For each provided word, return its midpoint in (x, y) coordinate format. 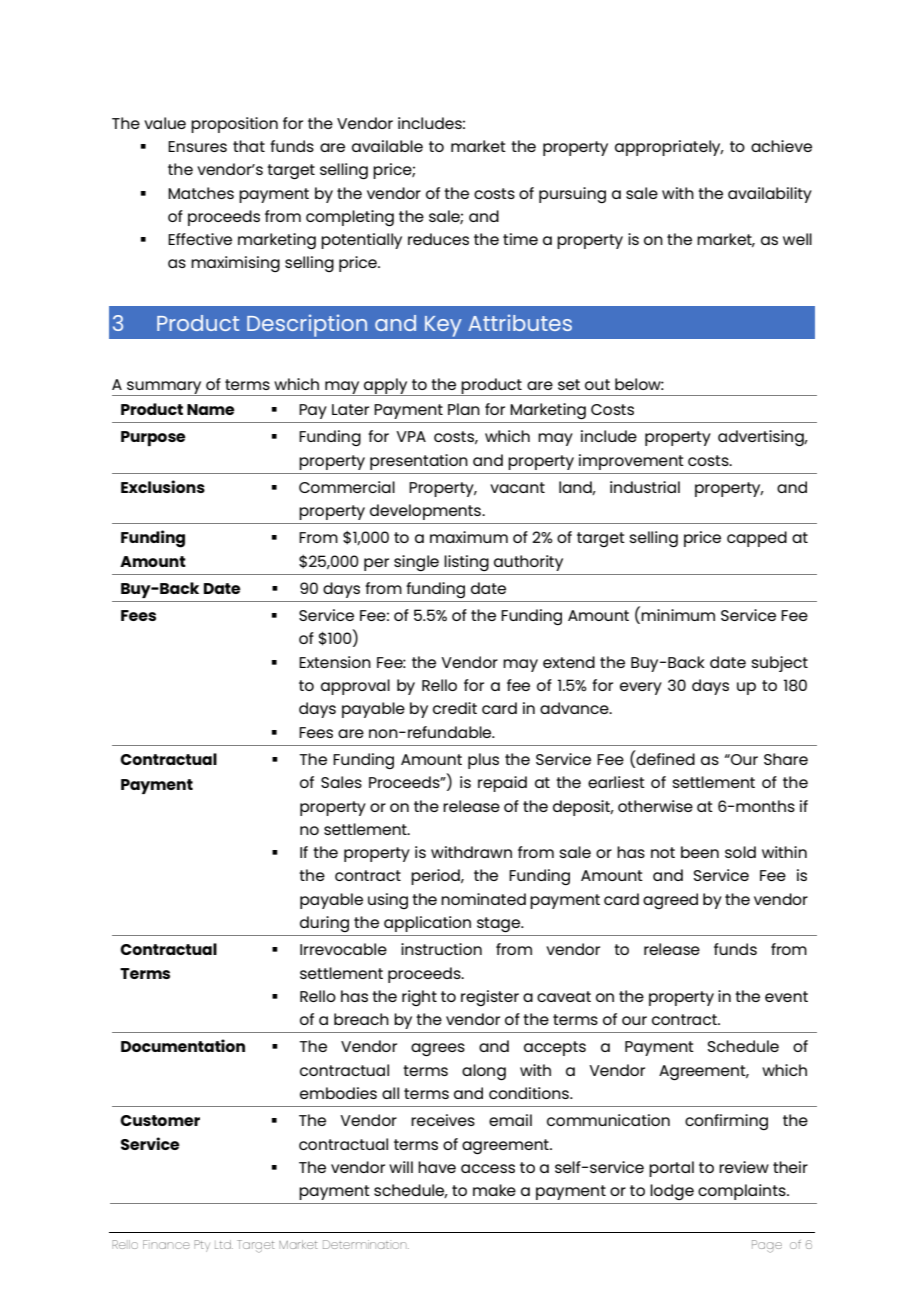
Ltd (224, 1244)
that (249, 146)
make (494, 1190)
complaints (743, 1192)
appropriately (669, 148)
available (387, 146)
